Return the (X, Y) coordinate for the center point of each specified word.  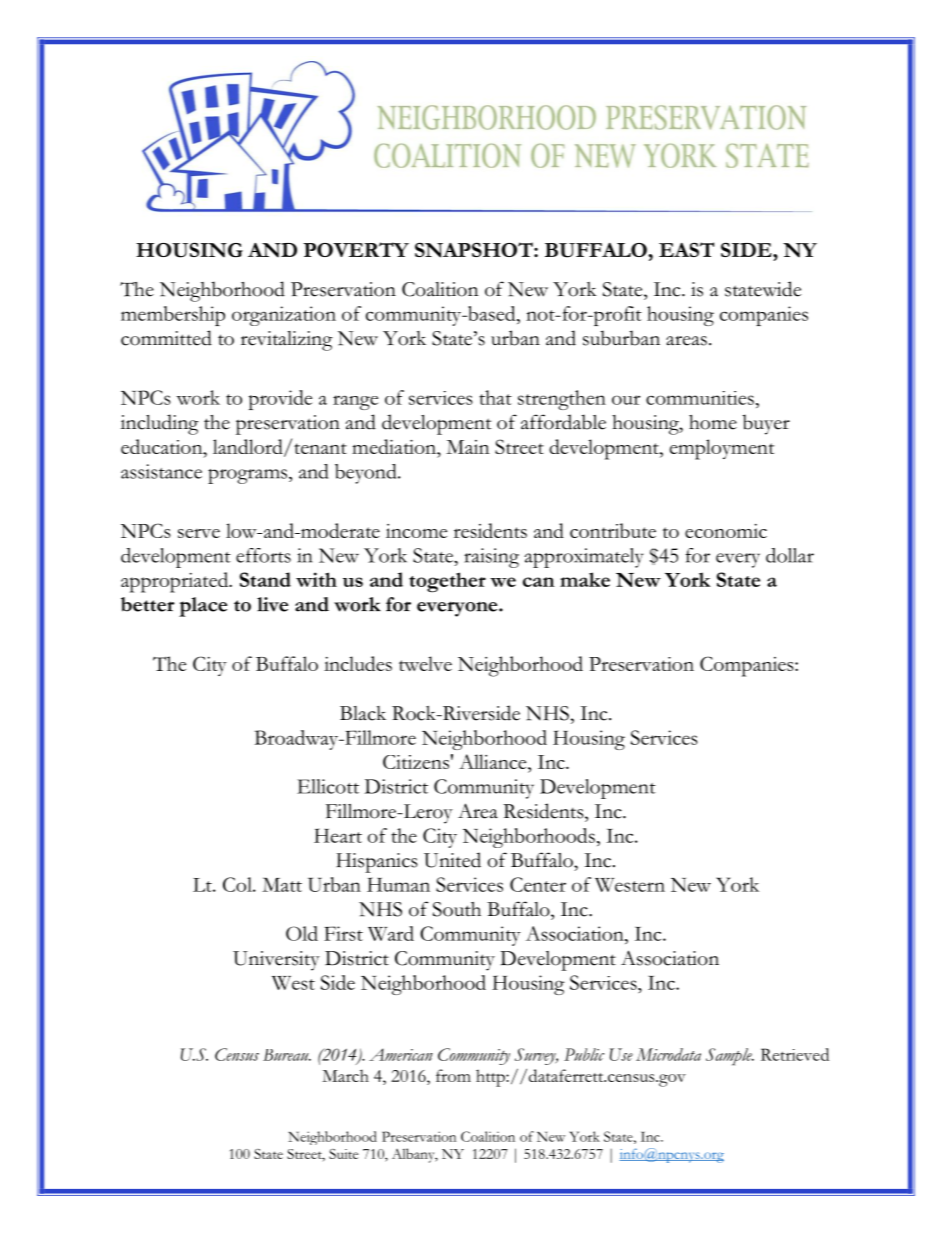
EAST (686, 249)
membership (173, 316)
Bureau (287, 1055)
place (203, 607)
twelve (425, 663)
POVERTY (356, 249)
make (585, 579)
